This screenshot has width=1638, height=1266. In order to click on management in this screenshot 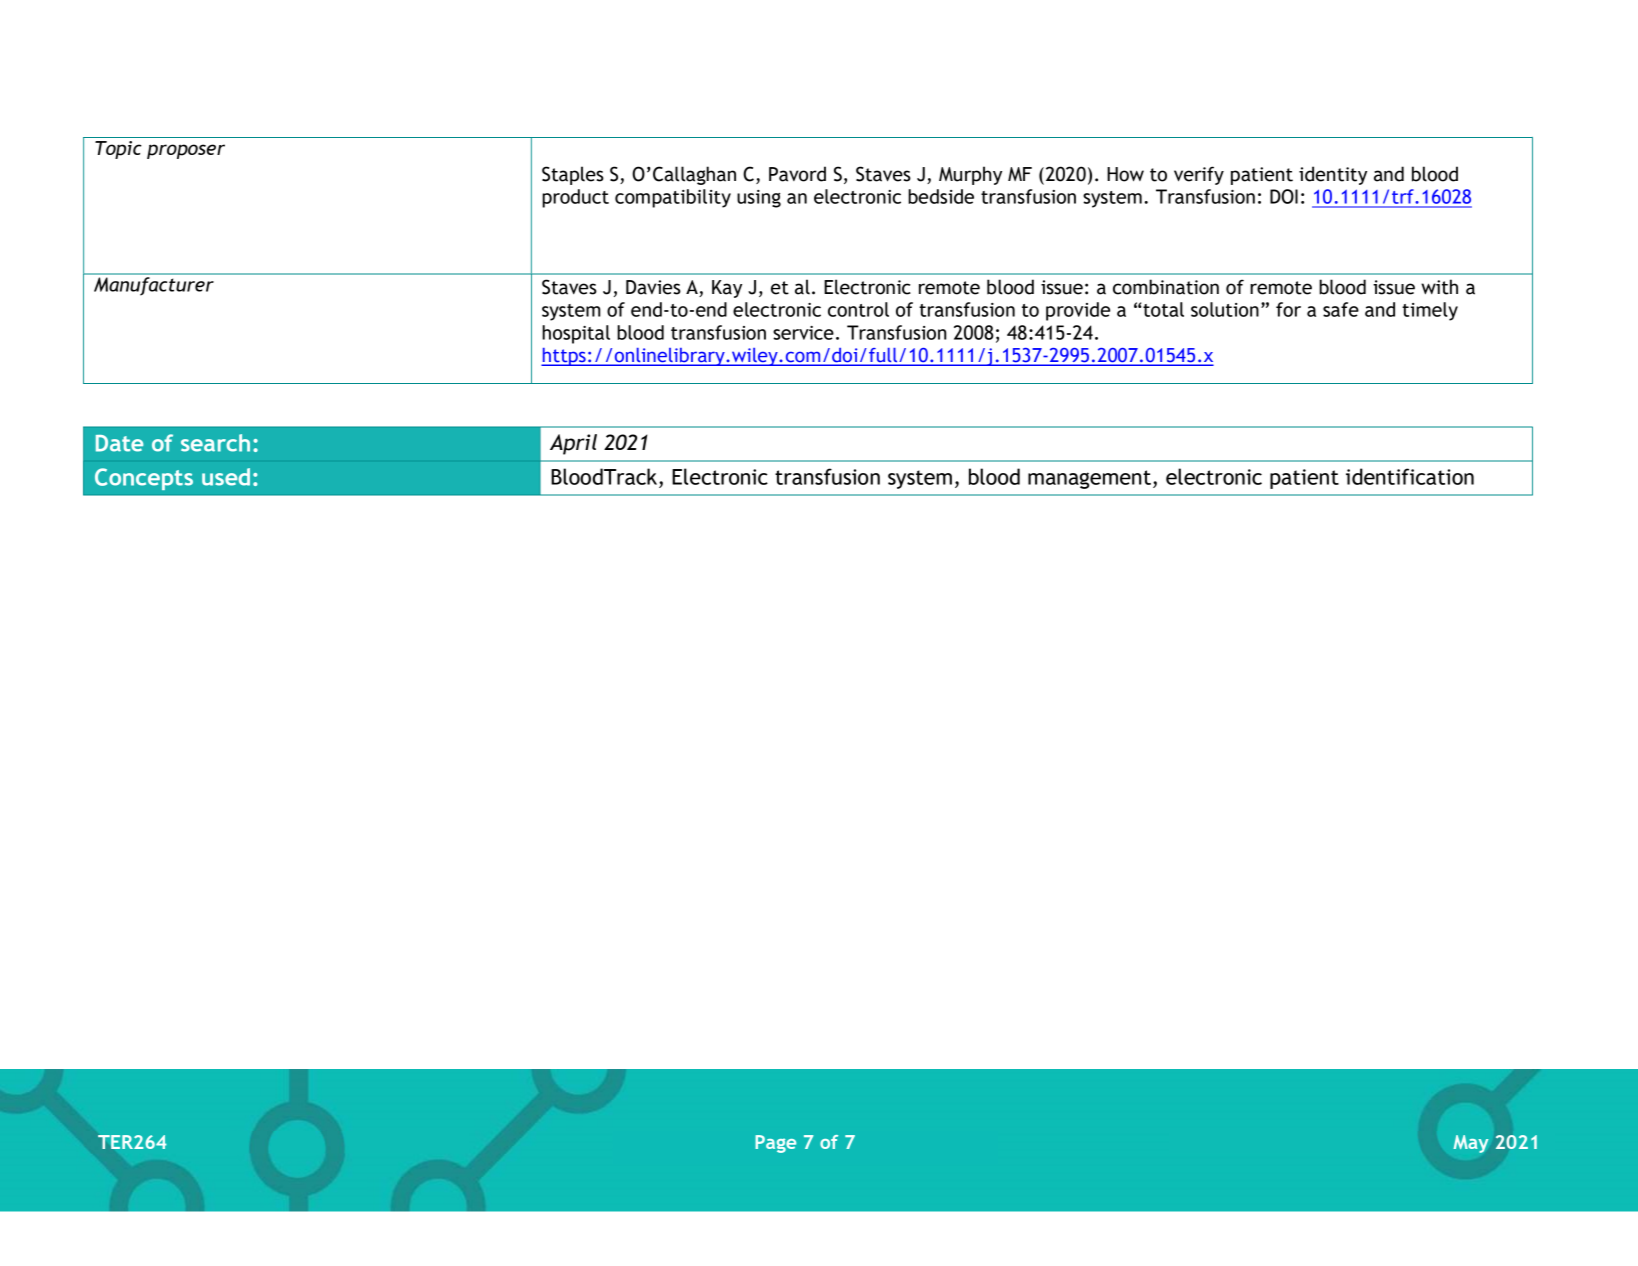, I will do `click(1089, 479)`.
